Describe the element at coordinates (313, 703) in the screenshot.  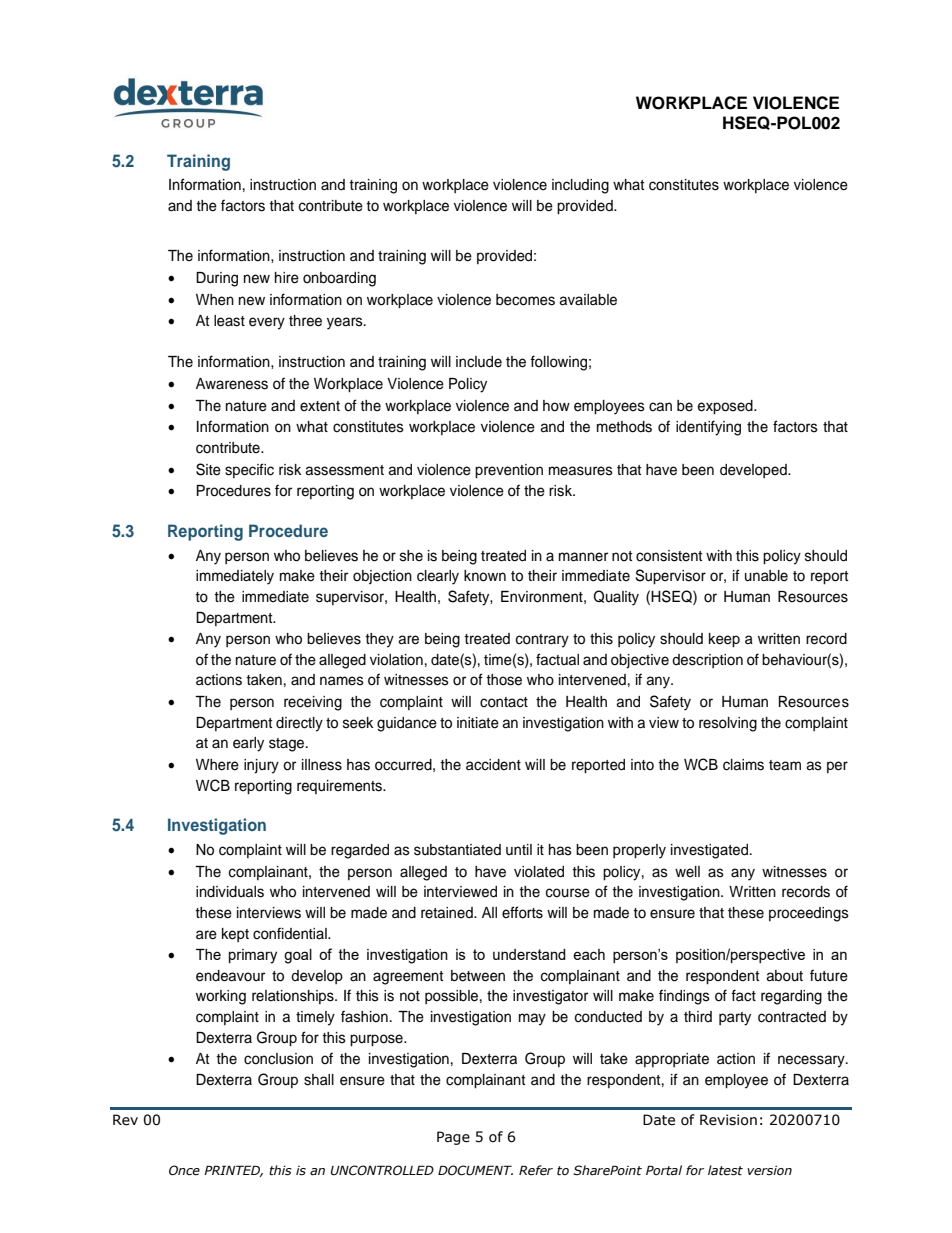
I see `receiving` at that location.
